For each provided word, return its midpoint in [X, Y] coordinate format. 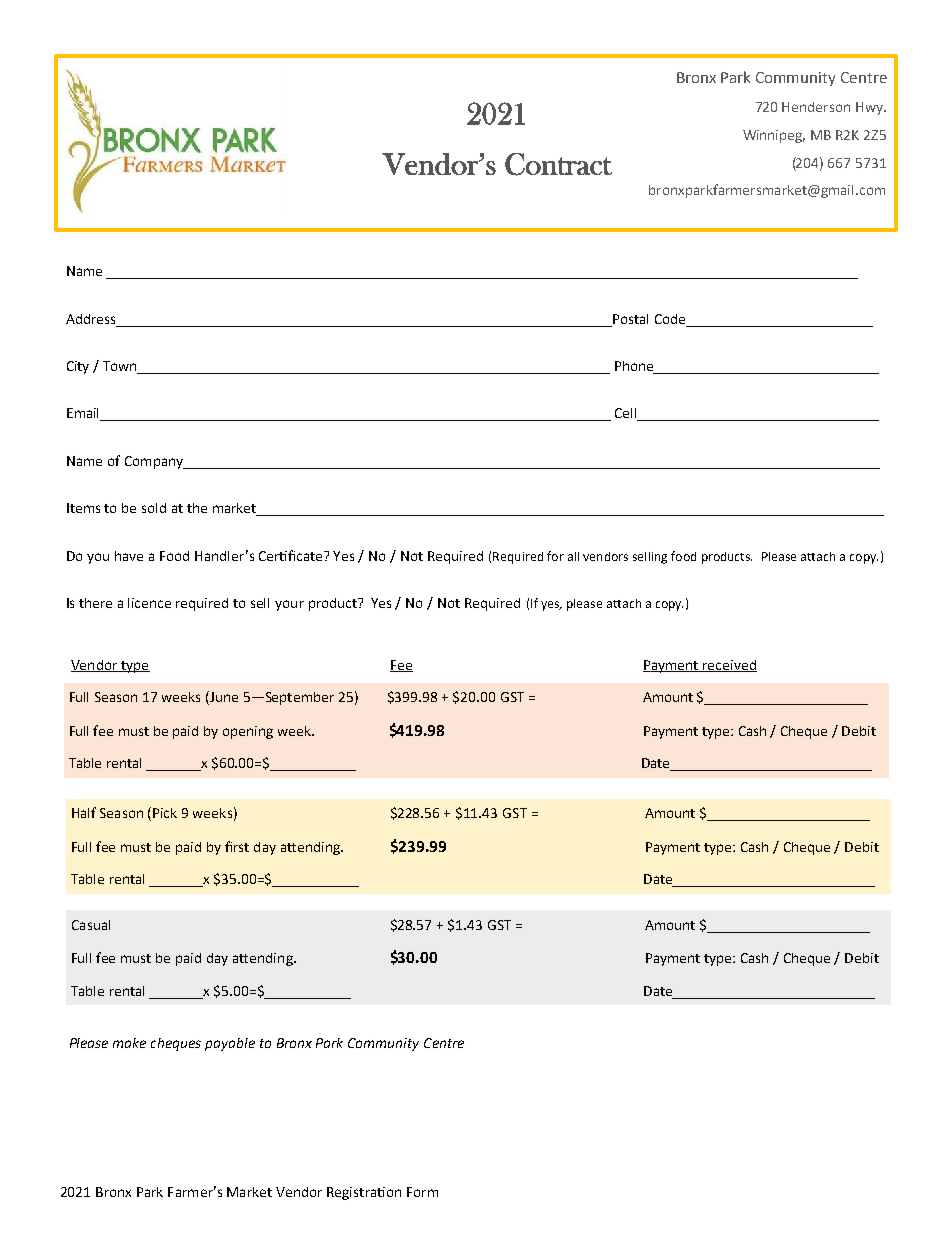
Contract [558, 164]
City [78, 367]
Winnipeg [774, 136]
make [129, 1043]
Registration [364, 1193]
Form [422, 1192]
